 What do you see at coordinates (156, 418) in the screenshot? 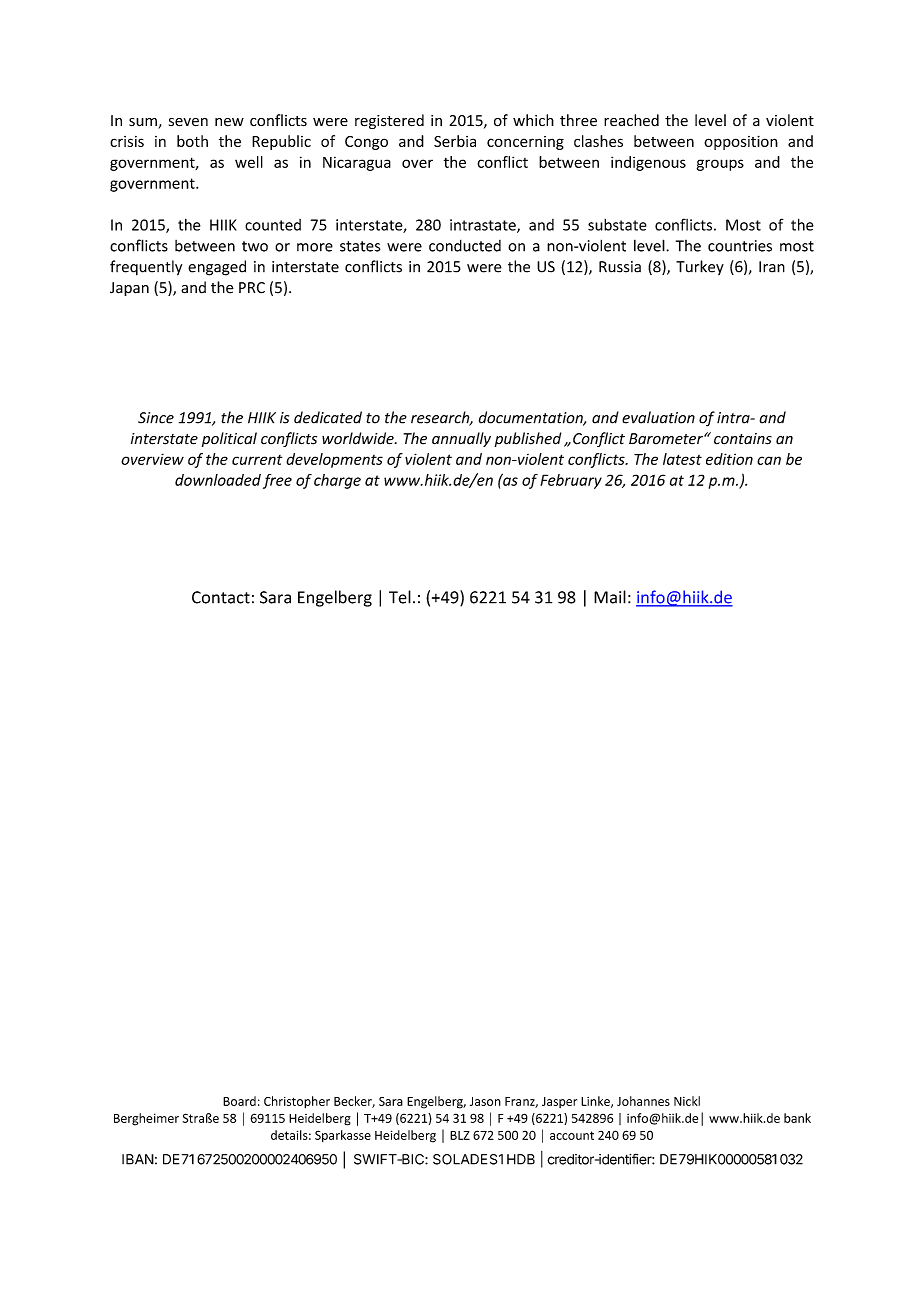
I see `Since` at bounding box center [156, 418].
